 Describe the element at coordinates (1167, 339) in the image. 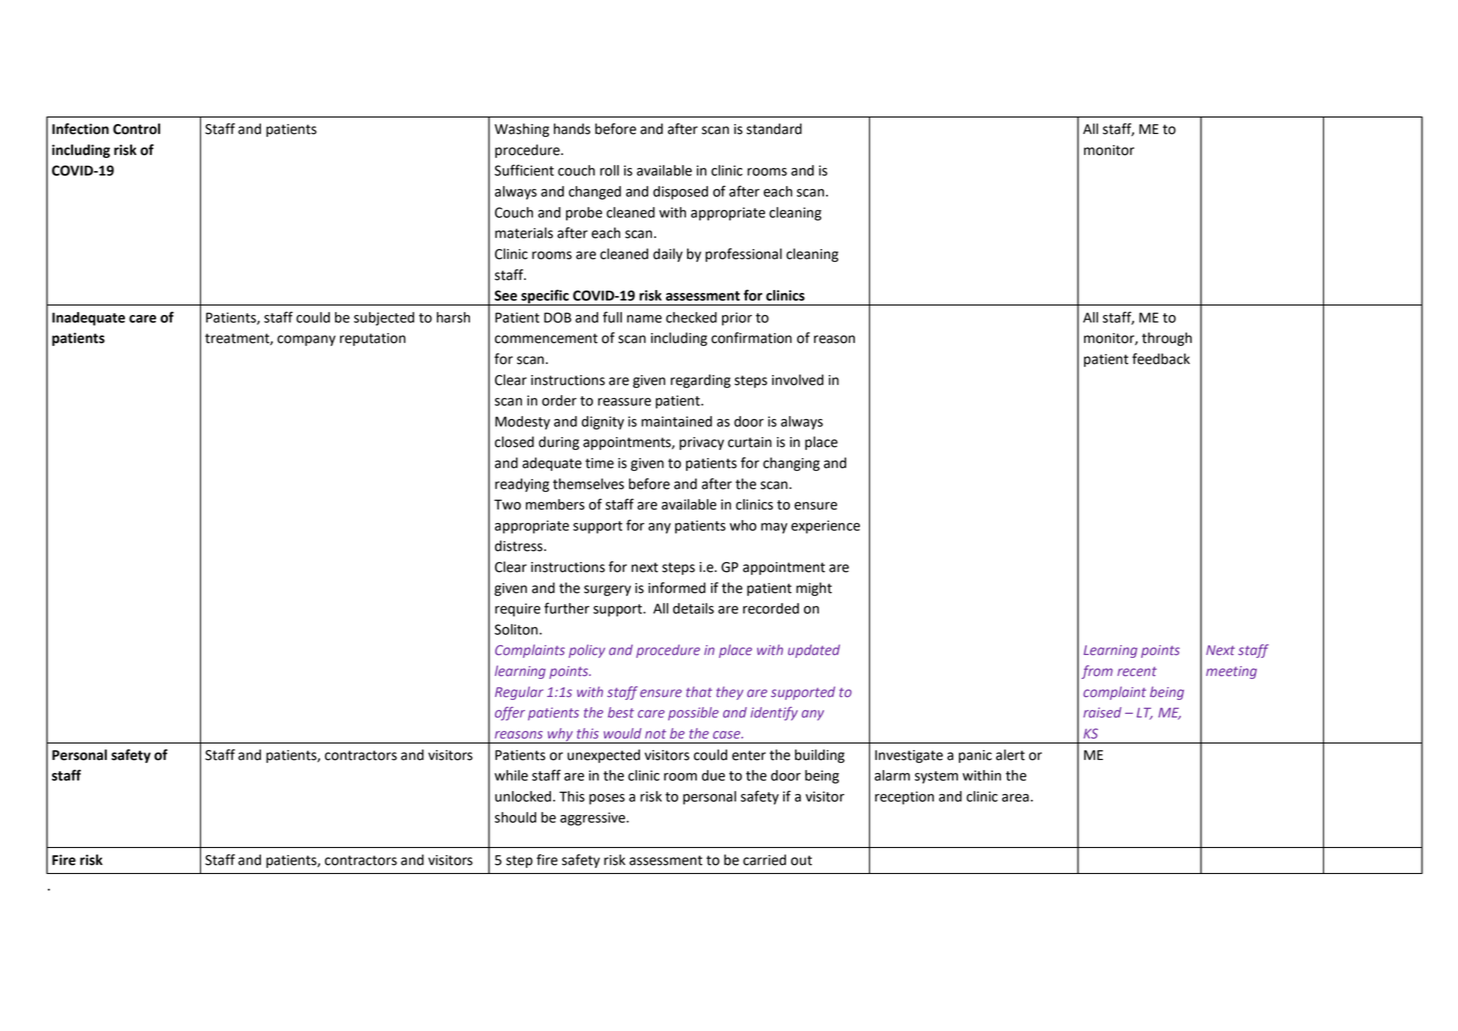

I see `through` at that location.
